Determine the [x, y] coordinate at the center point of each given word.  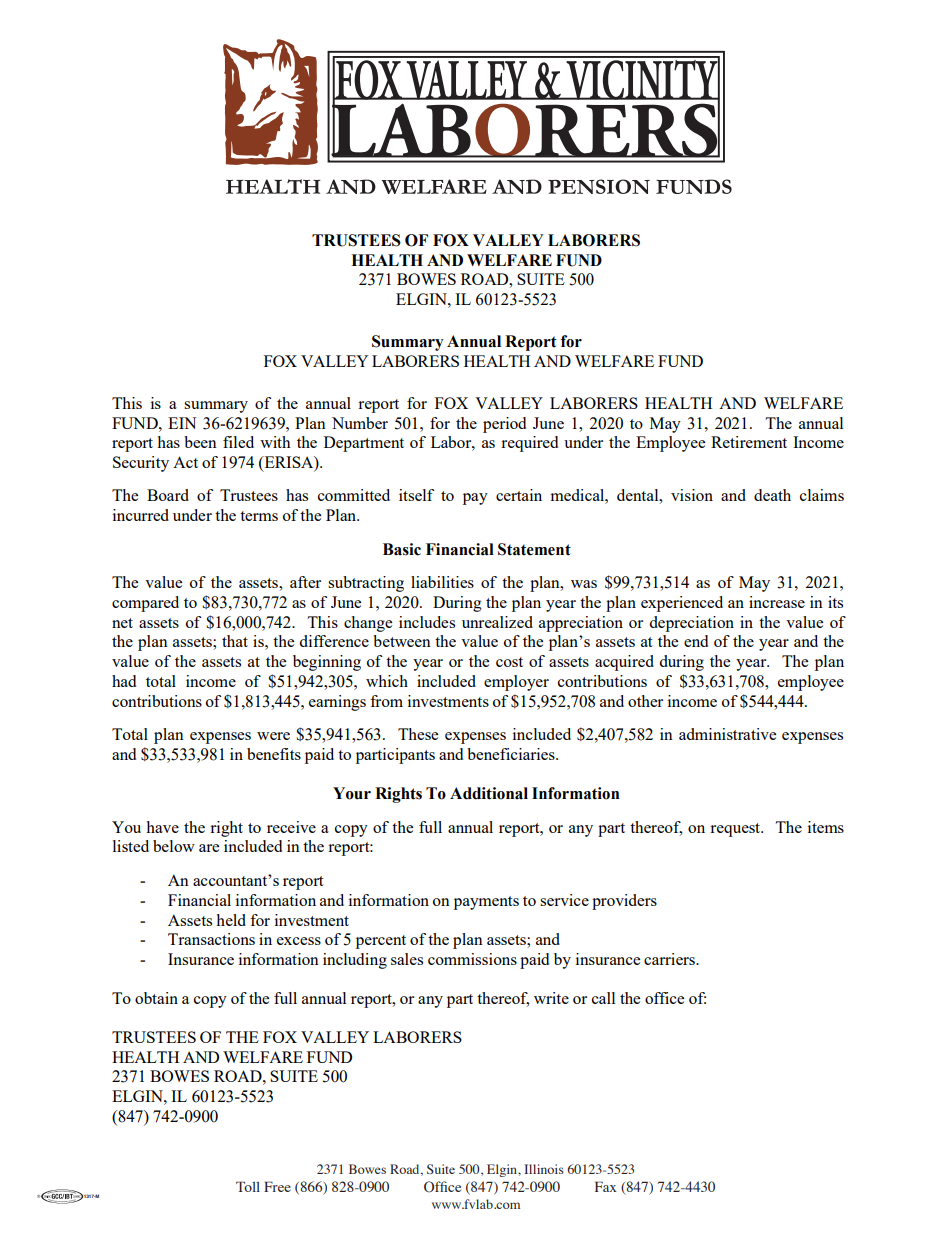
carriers [671, 959]
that [235, 641]
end [696, 641]
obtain [156, 998]
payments [486, 903]
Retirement [749, 442]
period [504, 425]
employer [516, 683]
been [200, 442]
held [231, 920]
